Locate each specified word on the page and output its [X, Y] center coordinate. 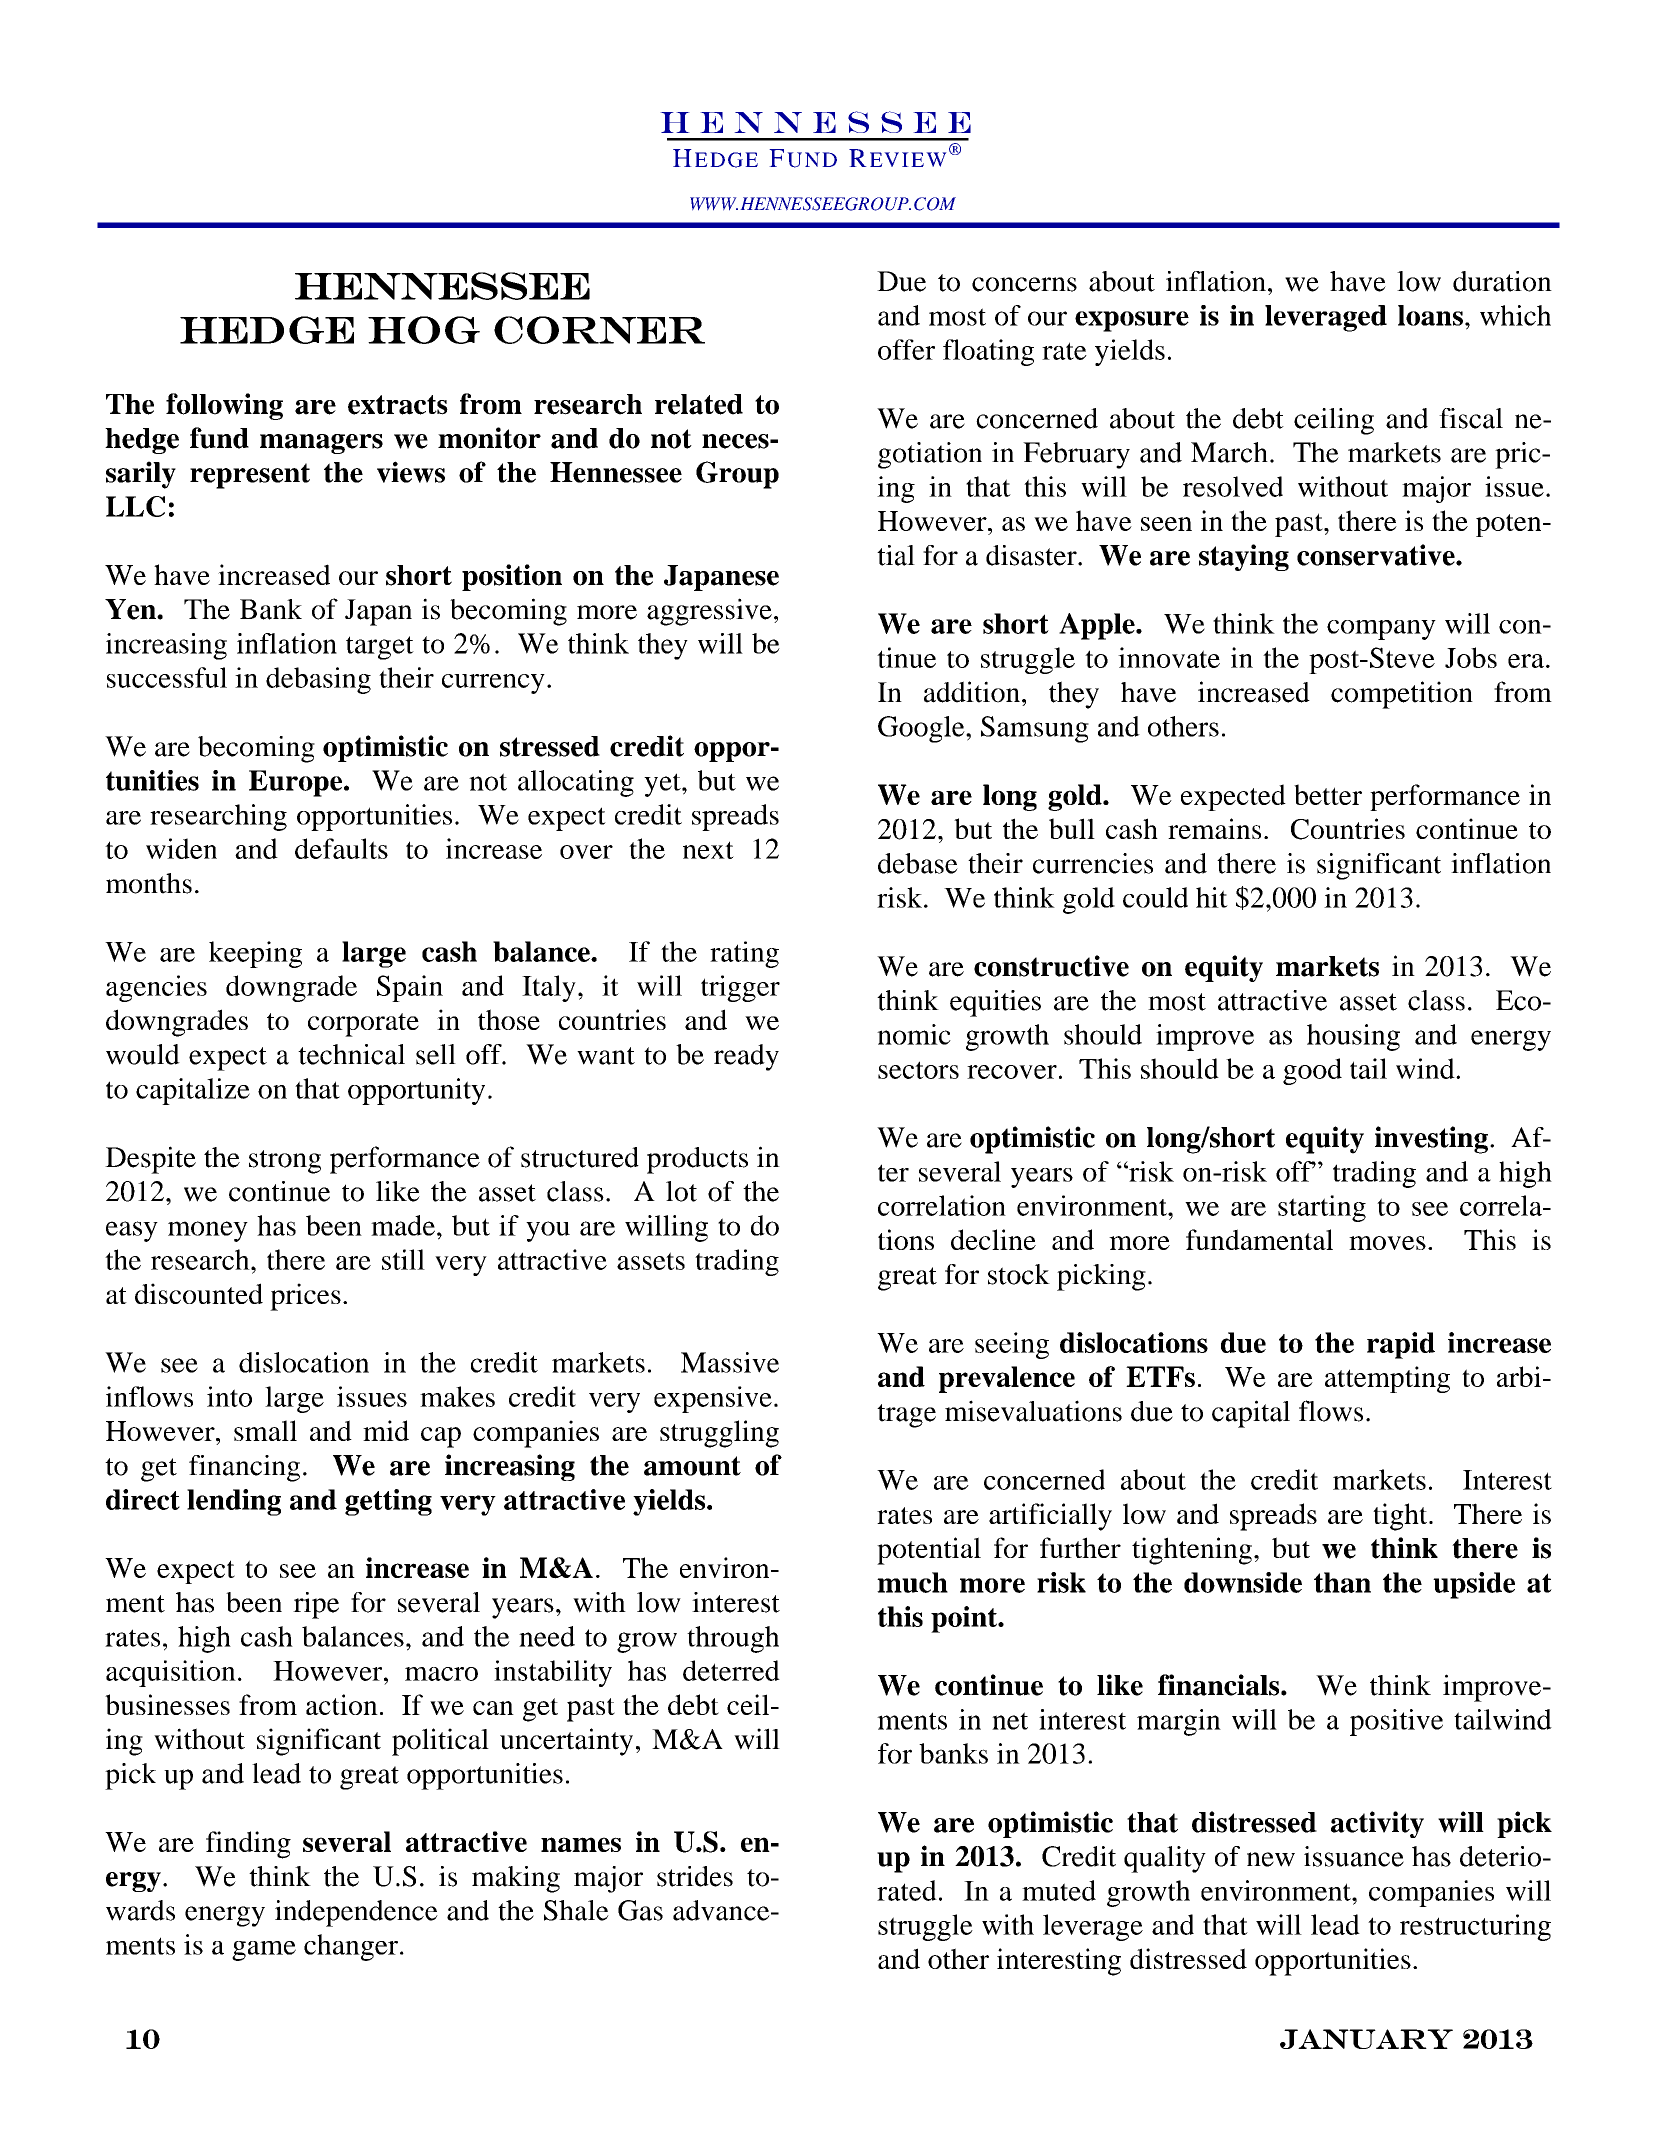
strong [285, 1162]
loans [1430, 315]
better [1328, 794]
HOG [424, 330]
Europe [297, 783]
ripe [316, 1605]
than [1342, 1582]
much [912, 1582]
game [264, 1951]
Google [922, 729]
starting [1322, 1208]
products [697, 1160]
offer [906, 349]
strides [695, 1876]
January [1366, 2039]
